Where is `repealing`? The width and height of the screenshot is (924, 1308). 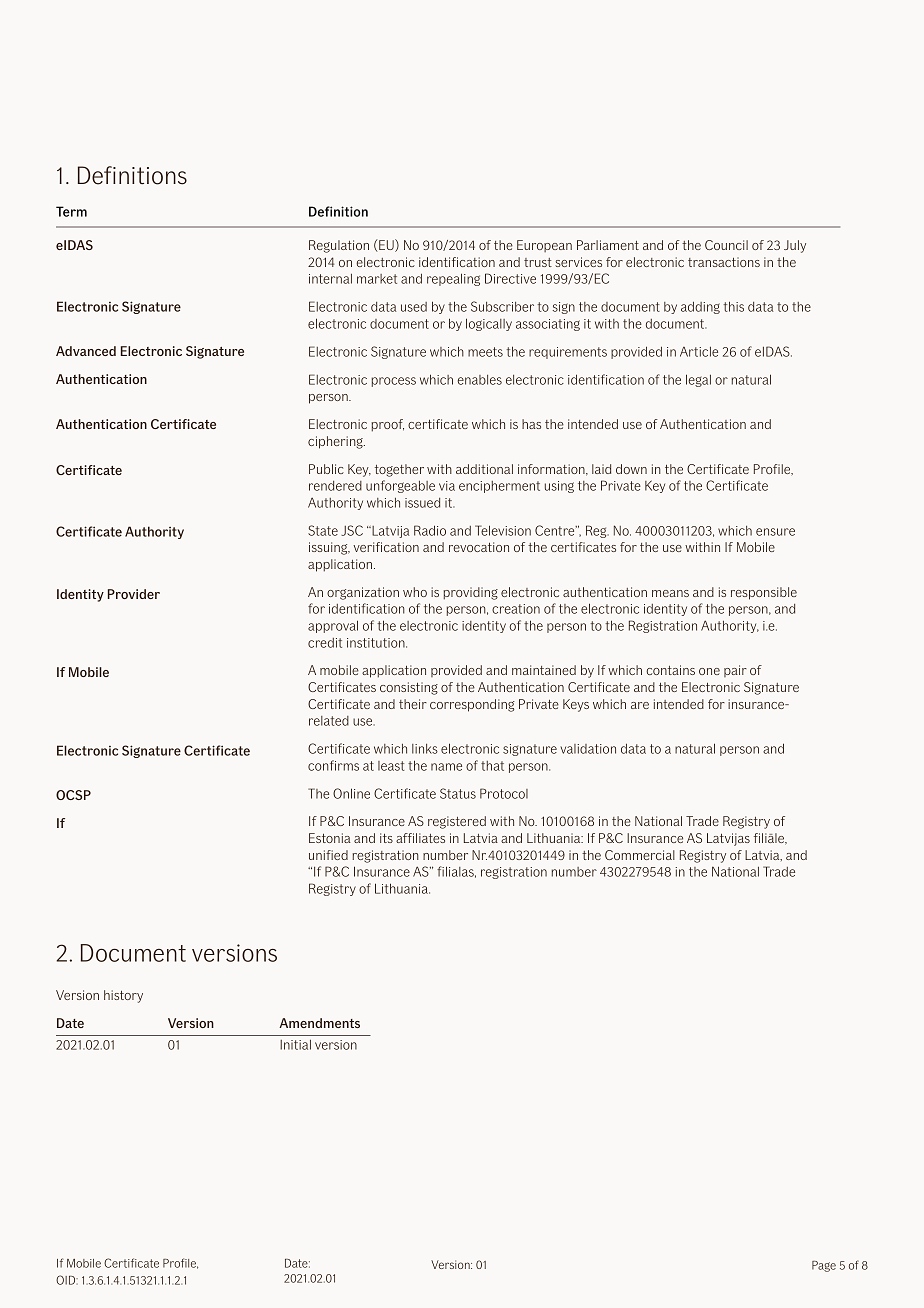
repealing is located at coordinates (453, 279).
